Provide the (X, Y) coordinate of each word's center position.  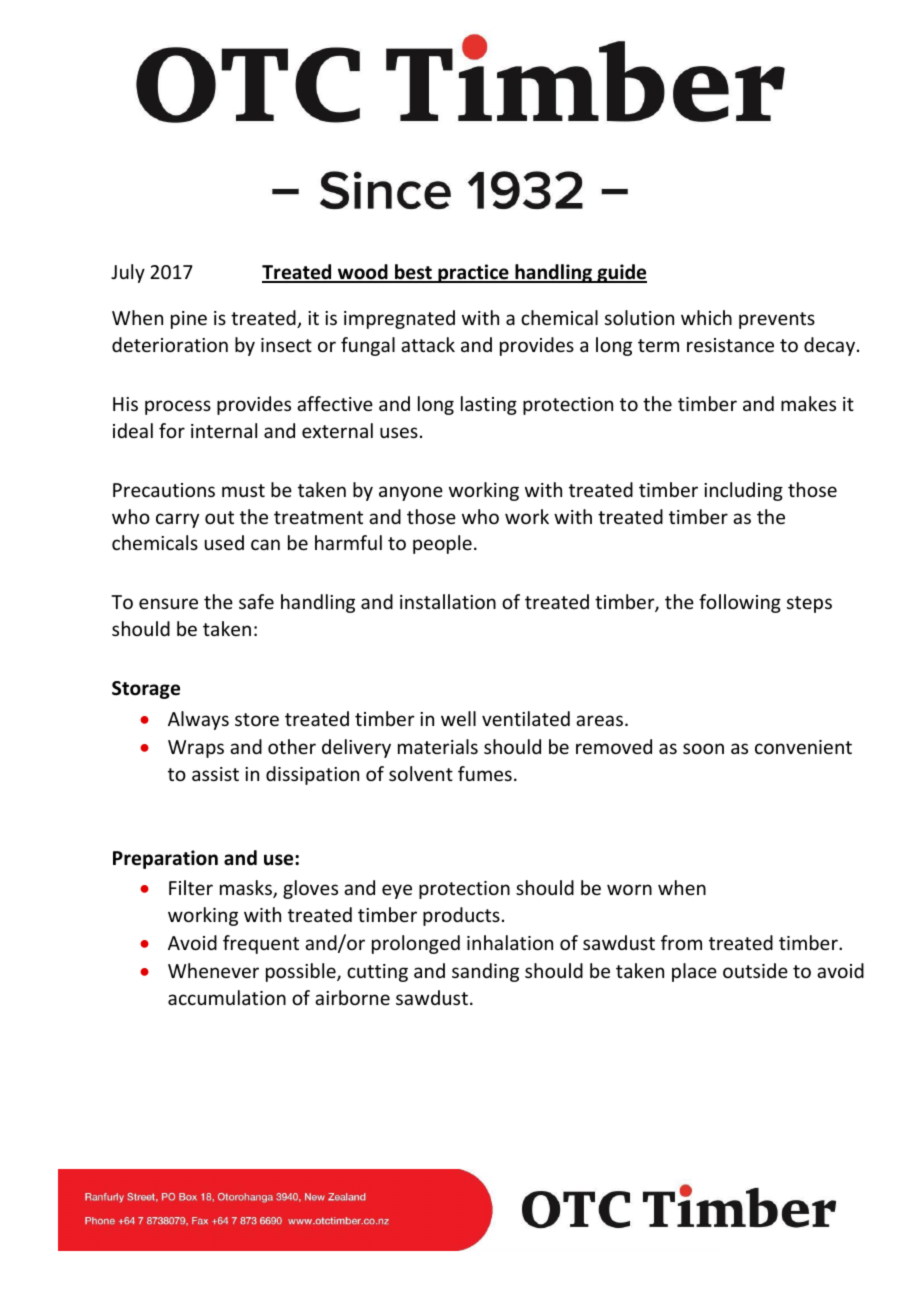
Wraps (196, 749)
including (743, 491)
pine (189, 320)
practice (473, 273)
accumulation (227, 997)
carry (177, 520)
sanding (485, 972)
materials (438, 746)
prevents (777, 320)
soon (703, 748)
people (442, 544)
